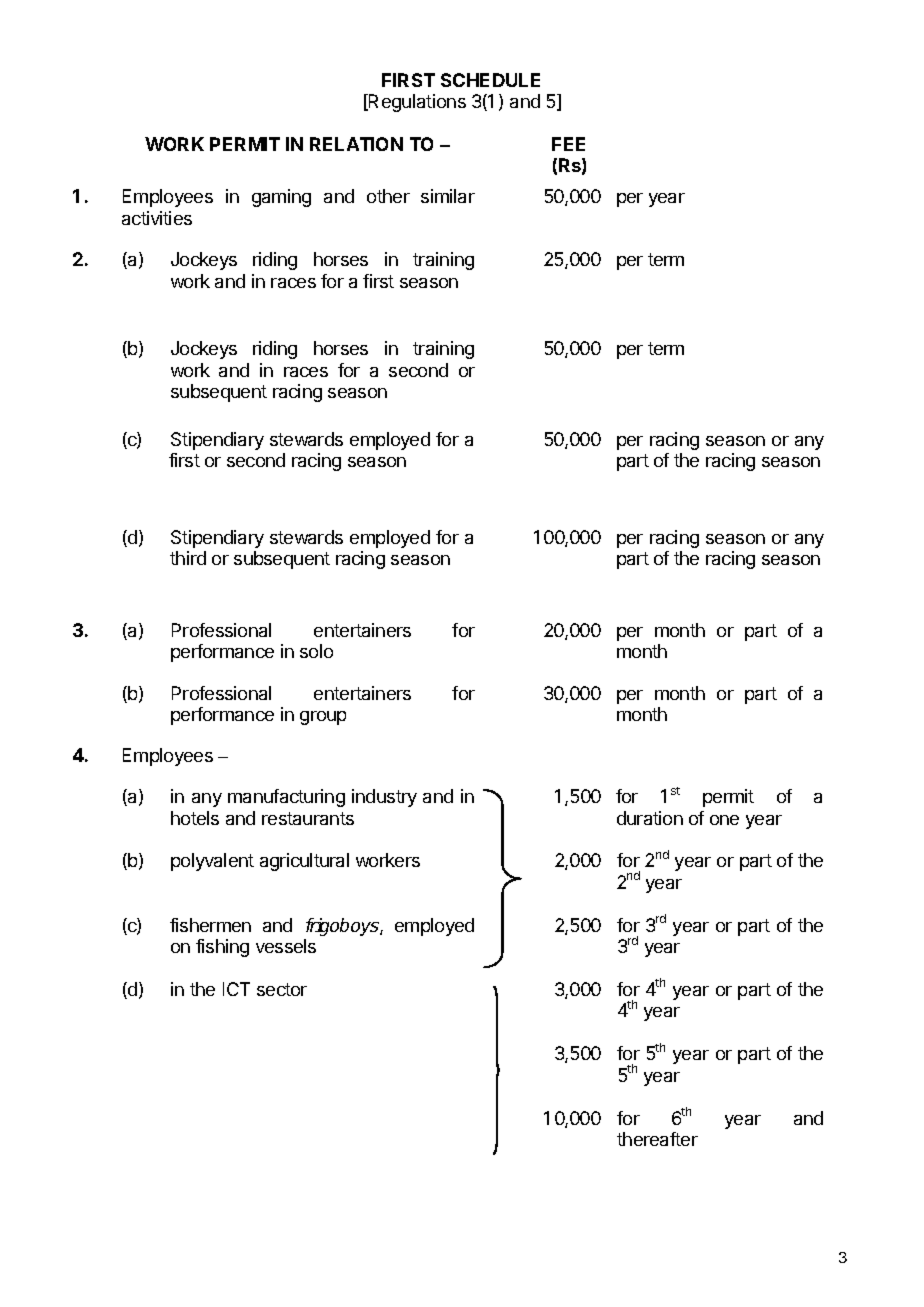  What do you see at coordinates (448, 196) in the document?
I see `similar` at bounding box center [448, 196].
